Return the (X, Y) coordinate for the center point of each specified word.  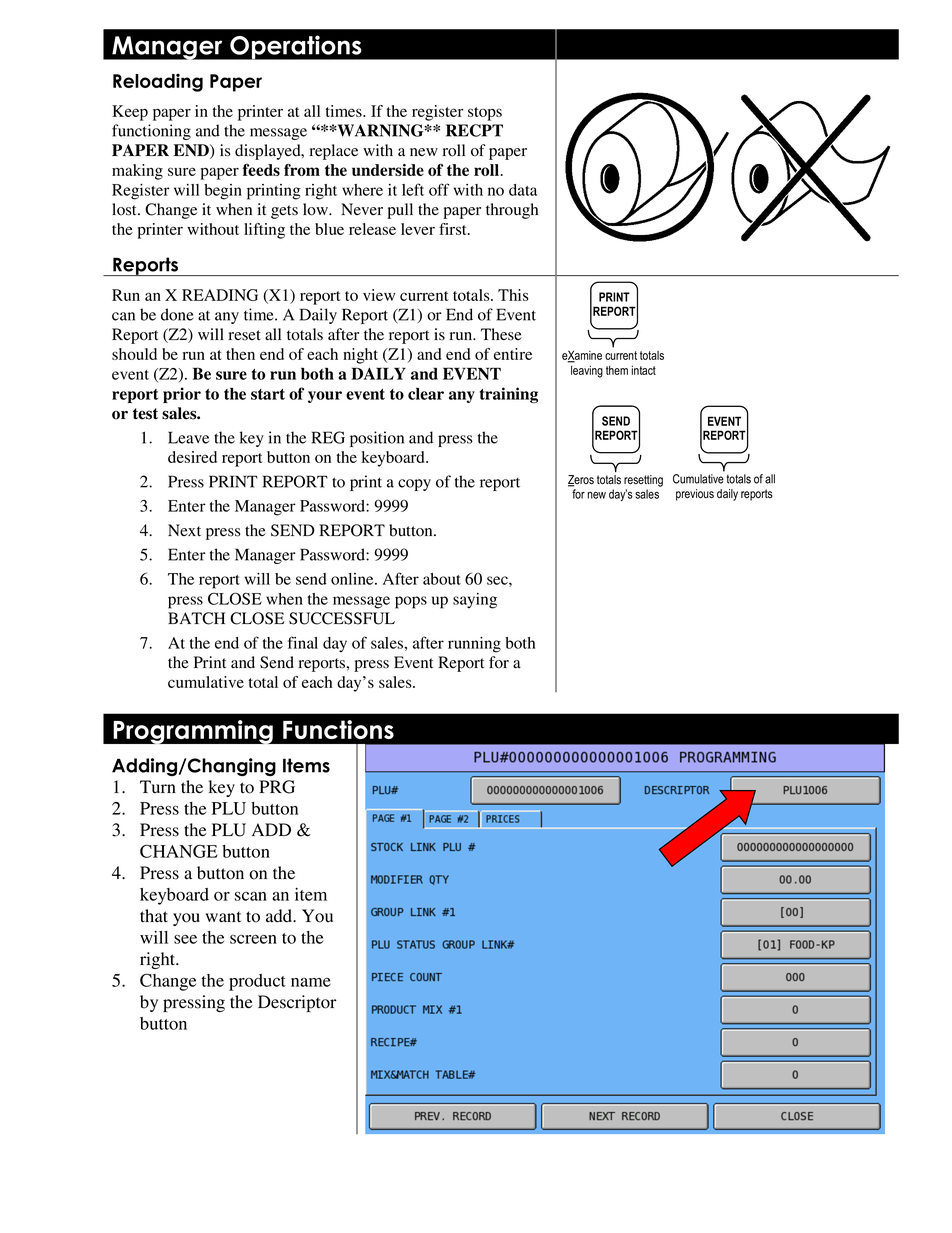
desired (192, 457)
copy (414, 485)
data (523, 190)
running (474, 645)
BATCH (196, 618)
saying (475, 601)
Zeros (581, 481)
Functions (338, 729)
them (617, 370)
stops (485, 114)
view (379, 295)
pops (411, 602)
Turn (158, 786)
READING (220, 295)
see (185, 939)
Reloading (158, 82)
